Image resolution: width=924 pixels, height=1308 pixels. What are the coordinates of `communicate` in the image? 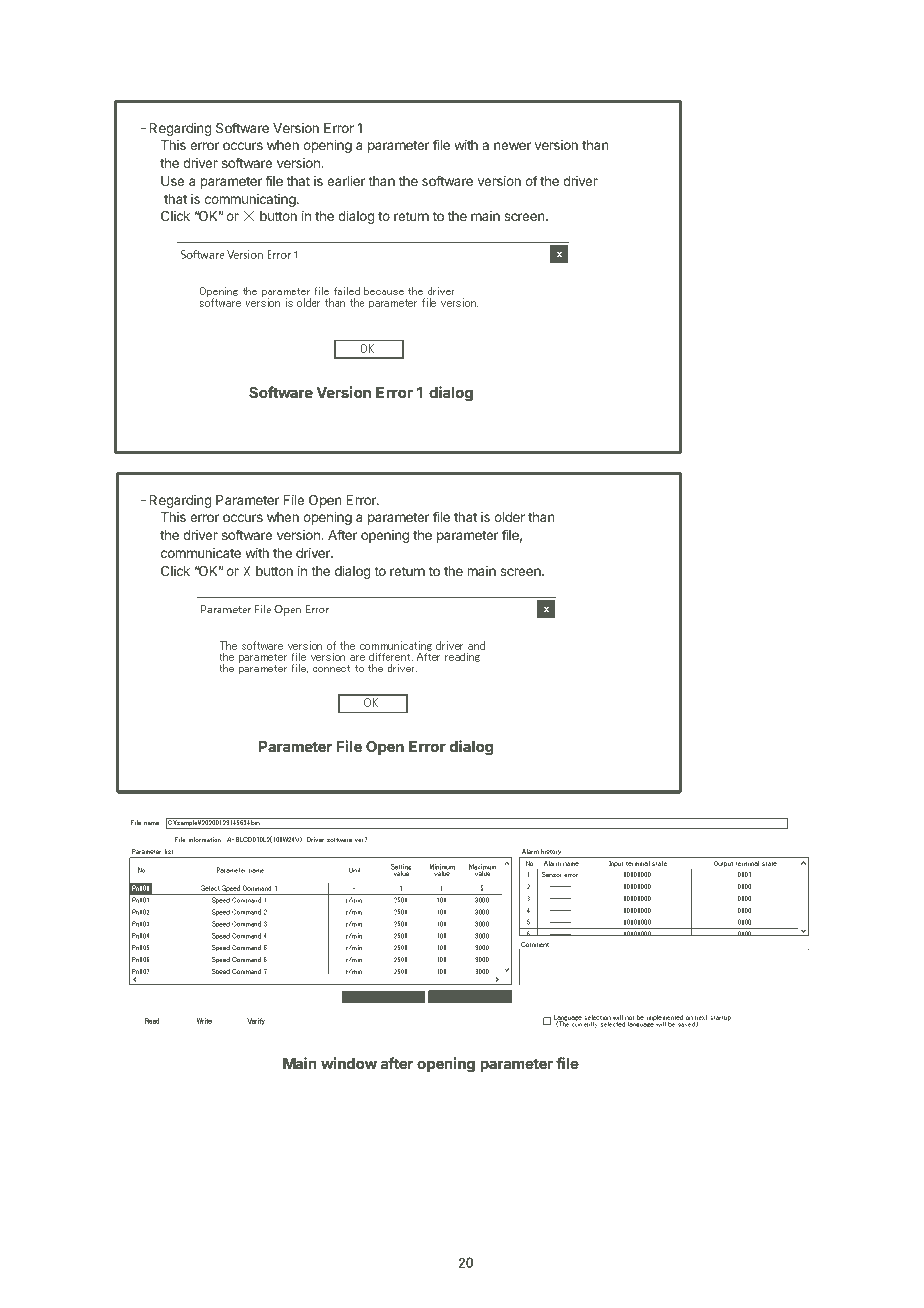 It's located at (201, 553).
